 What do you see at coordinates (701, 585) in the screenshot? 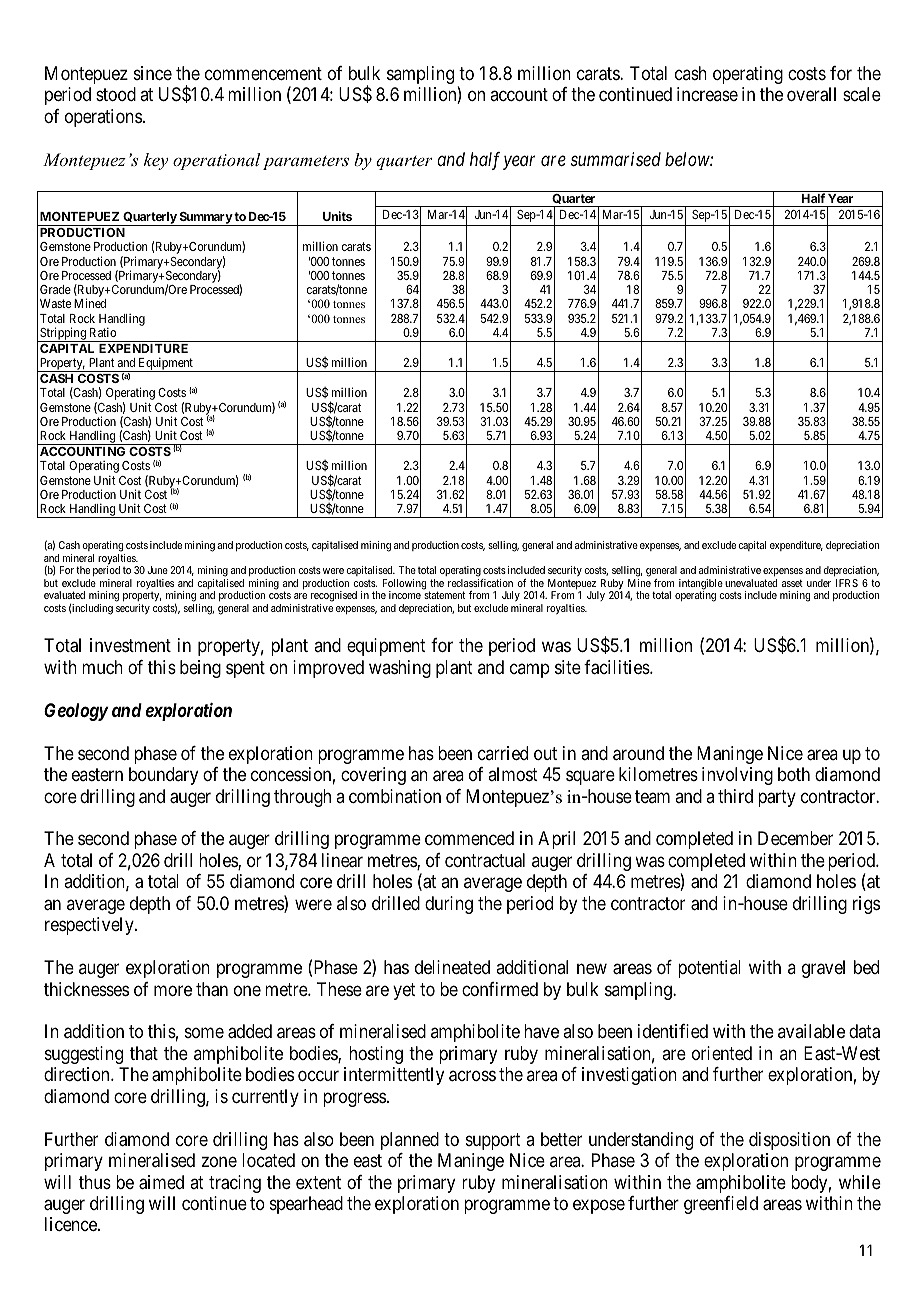
I see `intangible` at bounding box center [701, 585].
